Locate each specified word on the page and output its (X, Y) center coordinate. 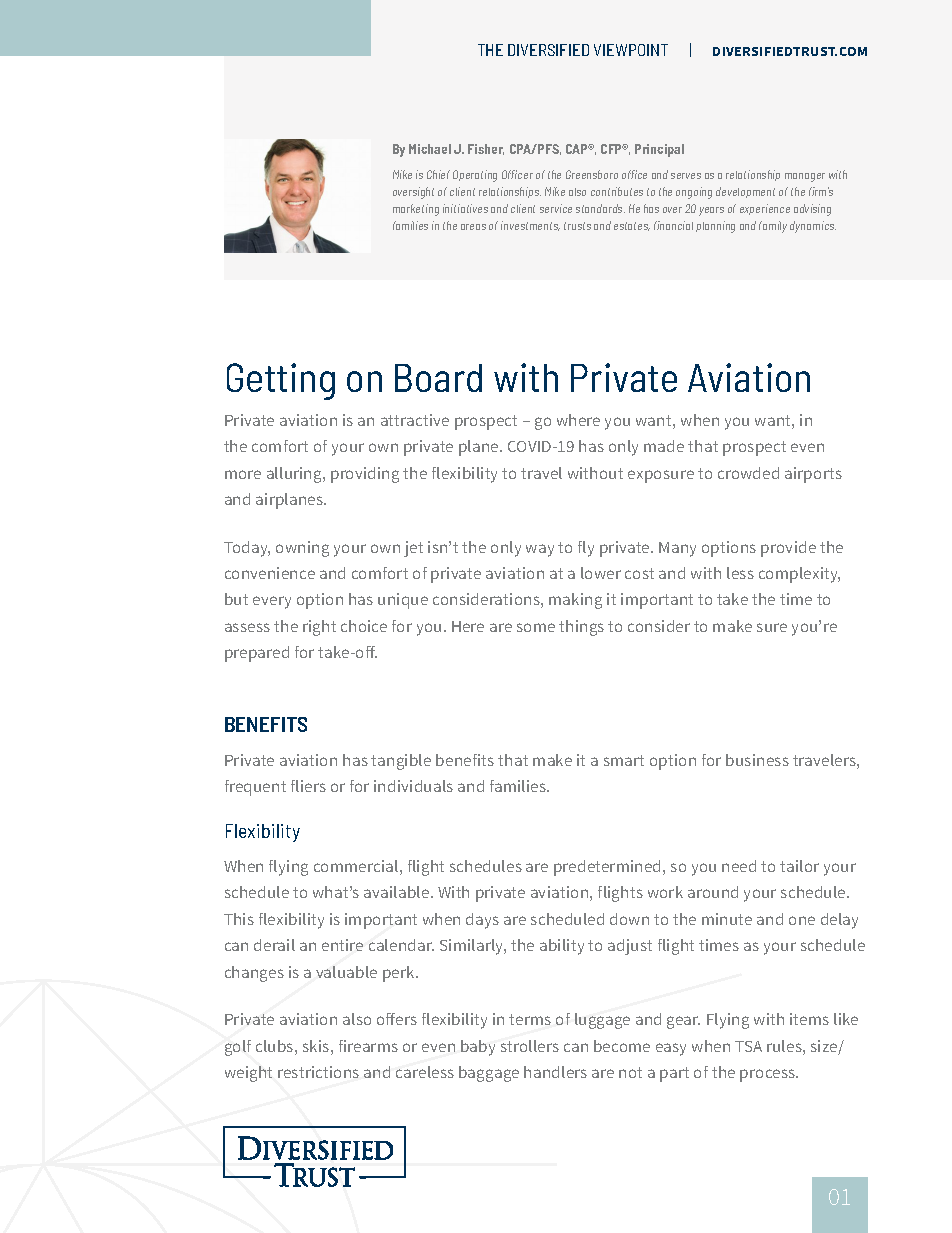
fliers (308, 786)
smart (624, 760)
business (757, 760)
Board (438, 378)
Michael (430, 149)
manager (805, 177)
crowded (748, 473)
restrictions (318, 1072)
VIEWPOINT (631, 50)
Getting (281, 381)
